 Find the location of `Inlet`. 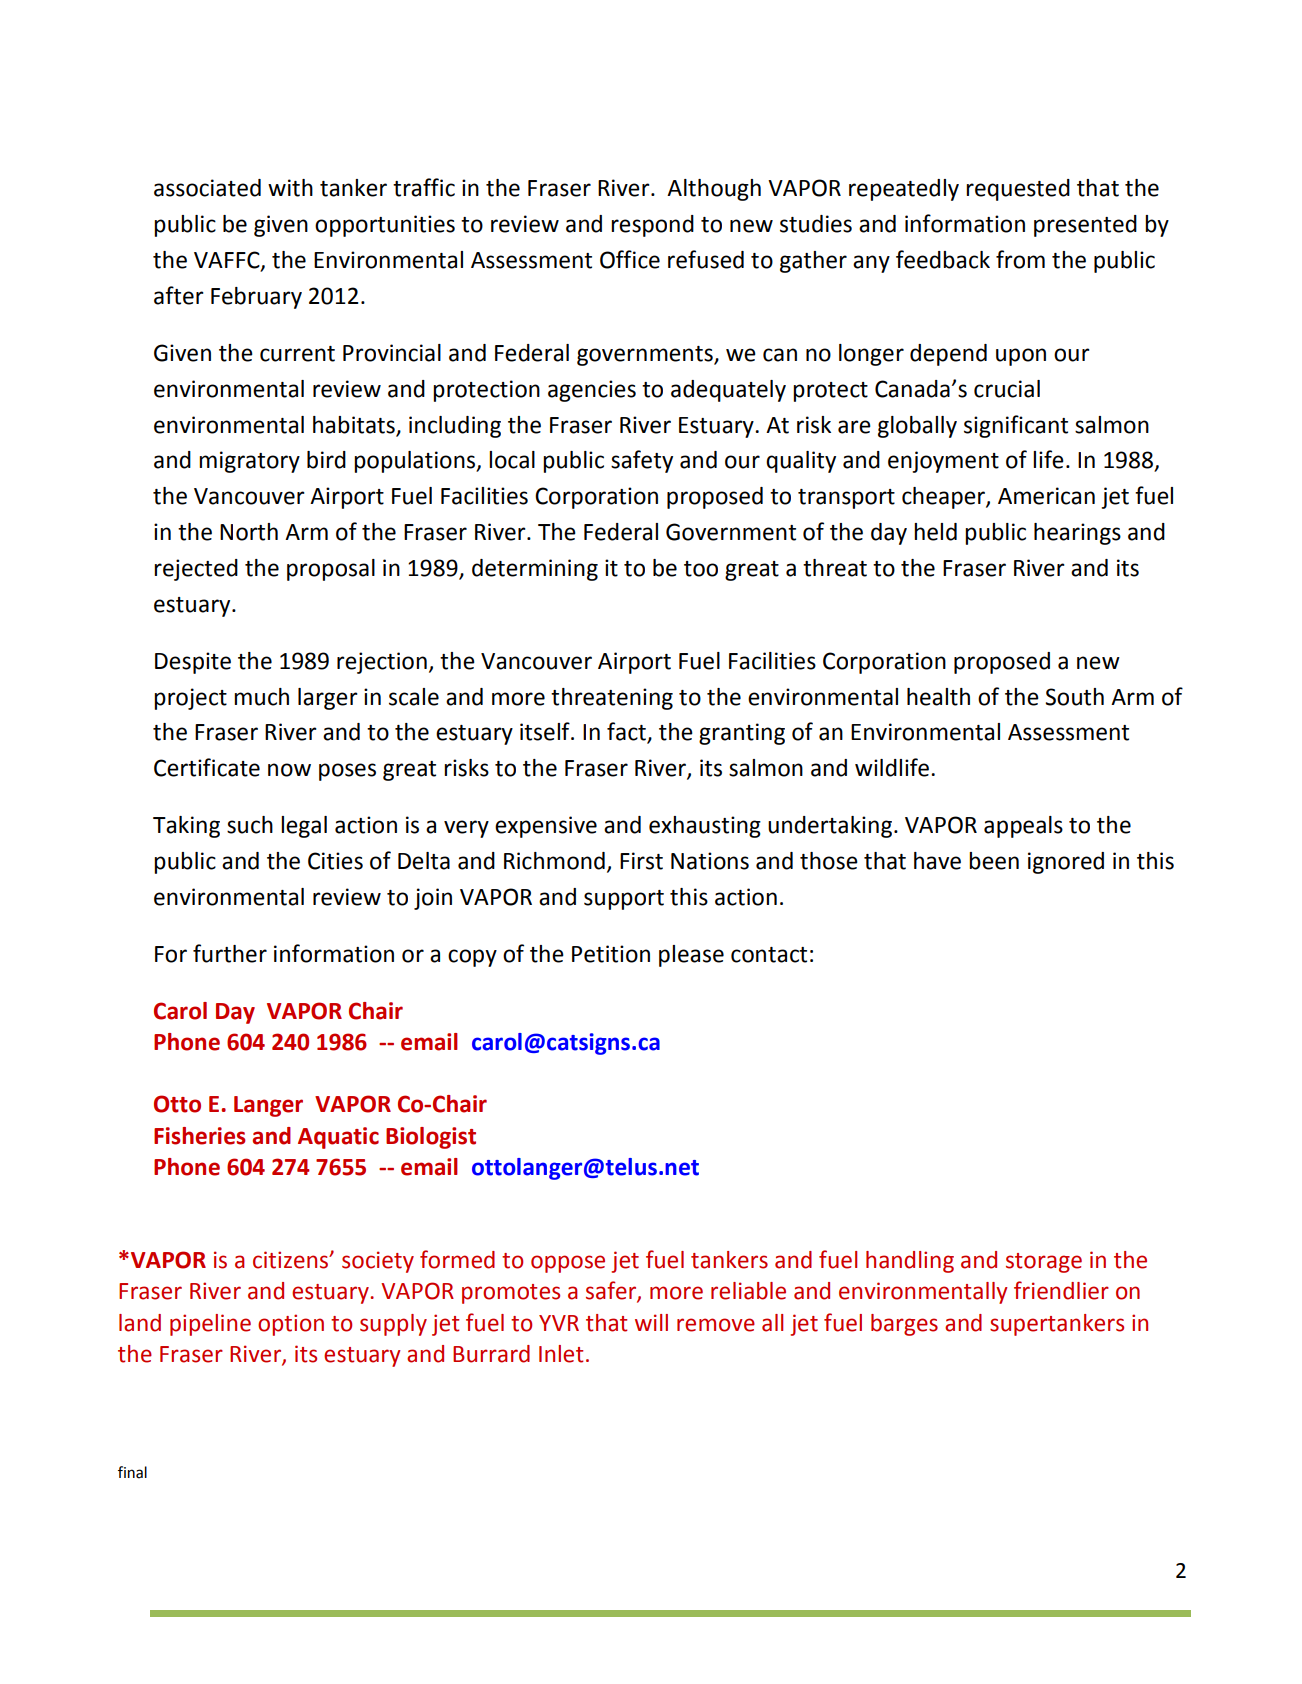

Inlet is located at coordinates (561, 1354).
